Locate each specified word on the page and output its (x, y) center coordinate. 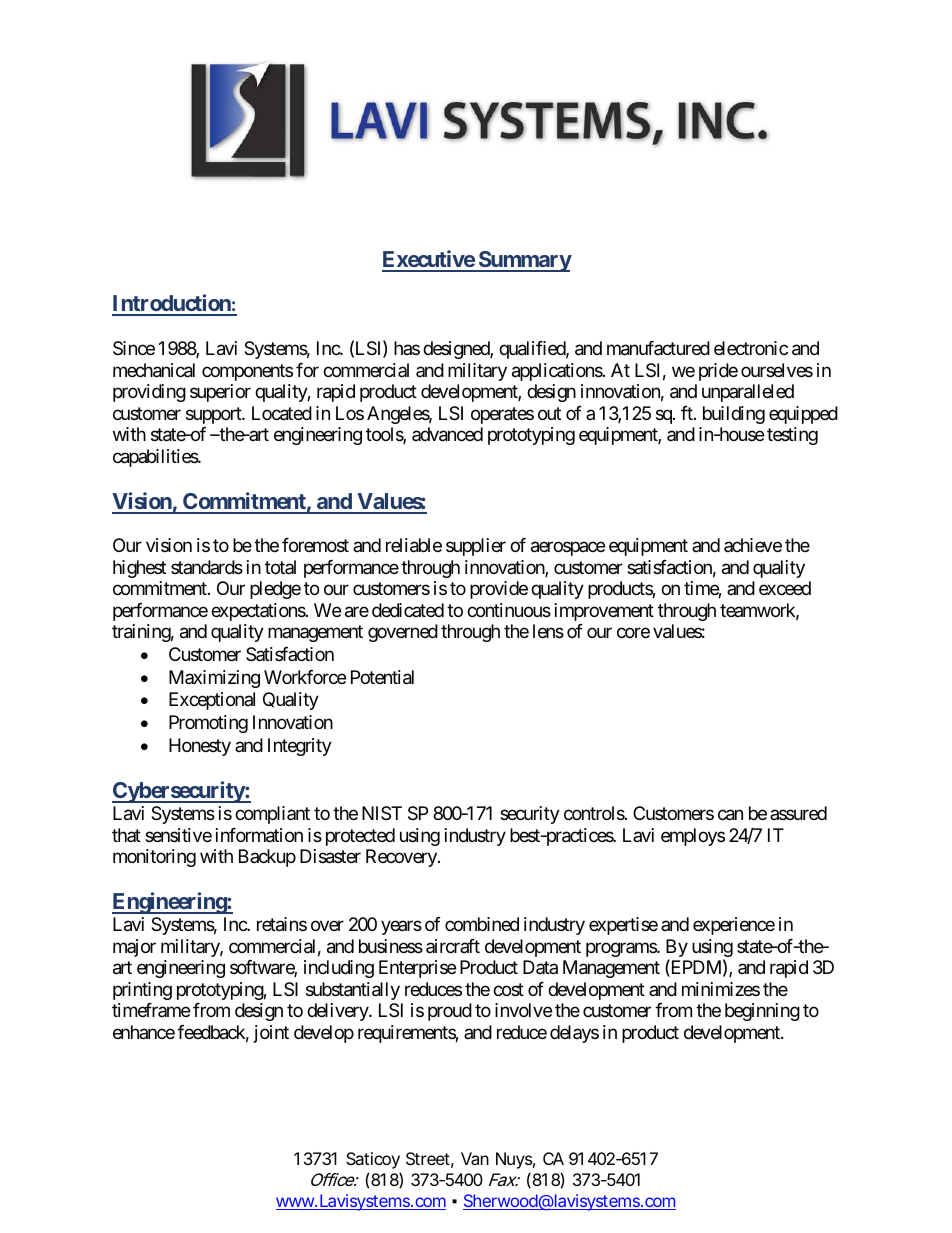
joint (271, 1034)
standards (207, 567)
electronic (751, 348)
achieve (753, 545)
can (730, 815)
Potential (382, 677)
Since (134, 348)
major (134, 948)
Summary (524, 261)
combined (482, 924)
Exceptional (212, 701)
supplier (476, 547)
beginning (762, 1012)
